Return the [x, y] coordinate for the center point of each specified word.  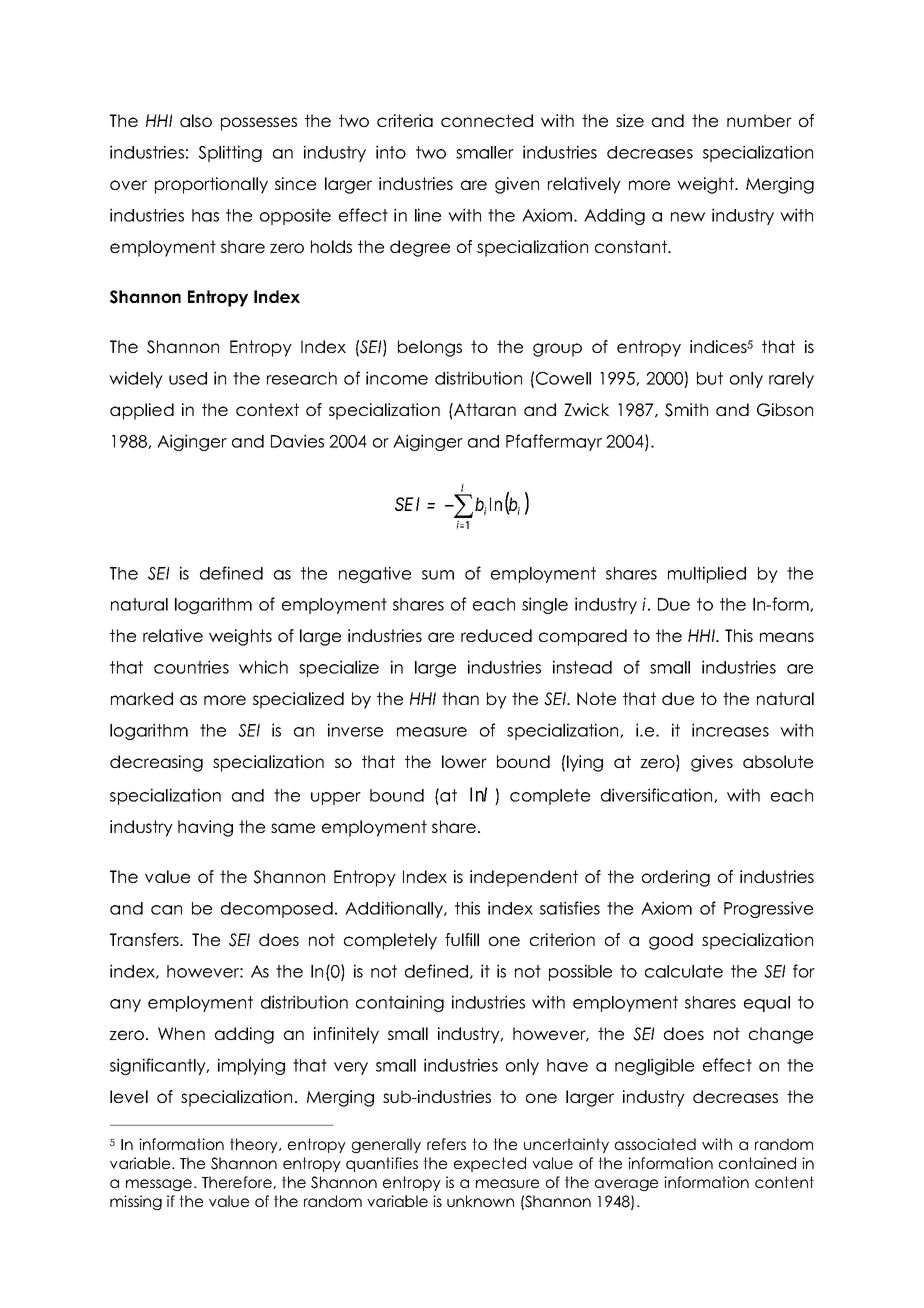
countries [191, 667]
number [759, 120]
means [787, 637]
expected [490, 1164]
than [460, 698]
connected [487, 120]
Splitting [230, 153]
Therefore [238, 1182]
